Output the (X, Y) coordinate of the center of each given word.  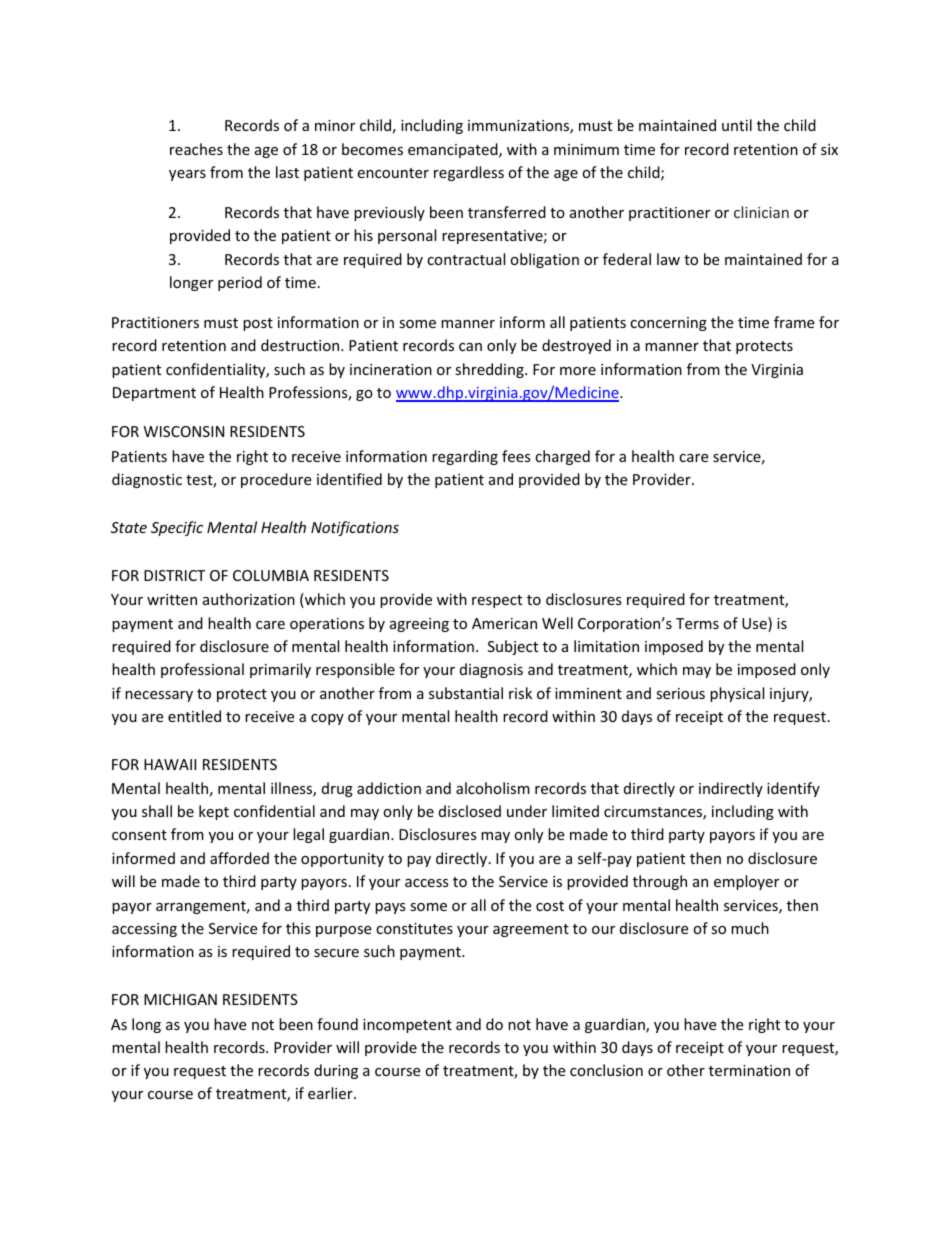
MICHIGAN (180, 999)
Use (755, 624)
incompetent (407, 1026)
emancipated (454, 150)
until (737, 125)
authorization (249, 599)
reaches (196, 149)
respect (497, 601)
